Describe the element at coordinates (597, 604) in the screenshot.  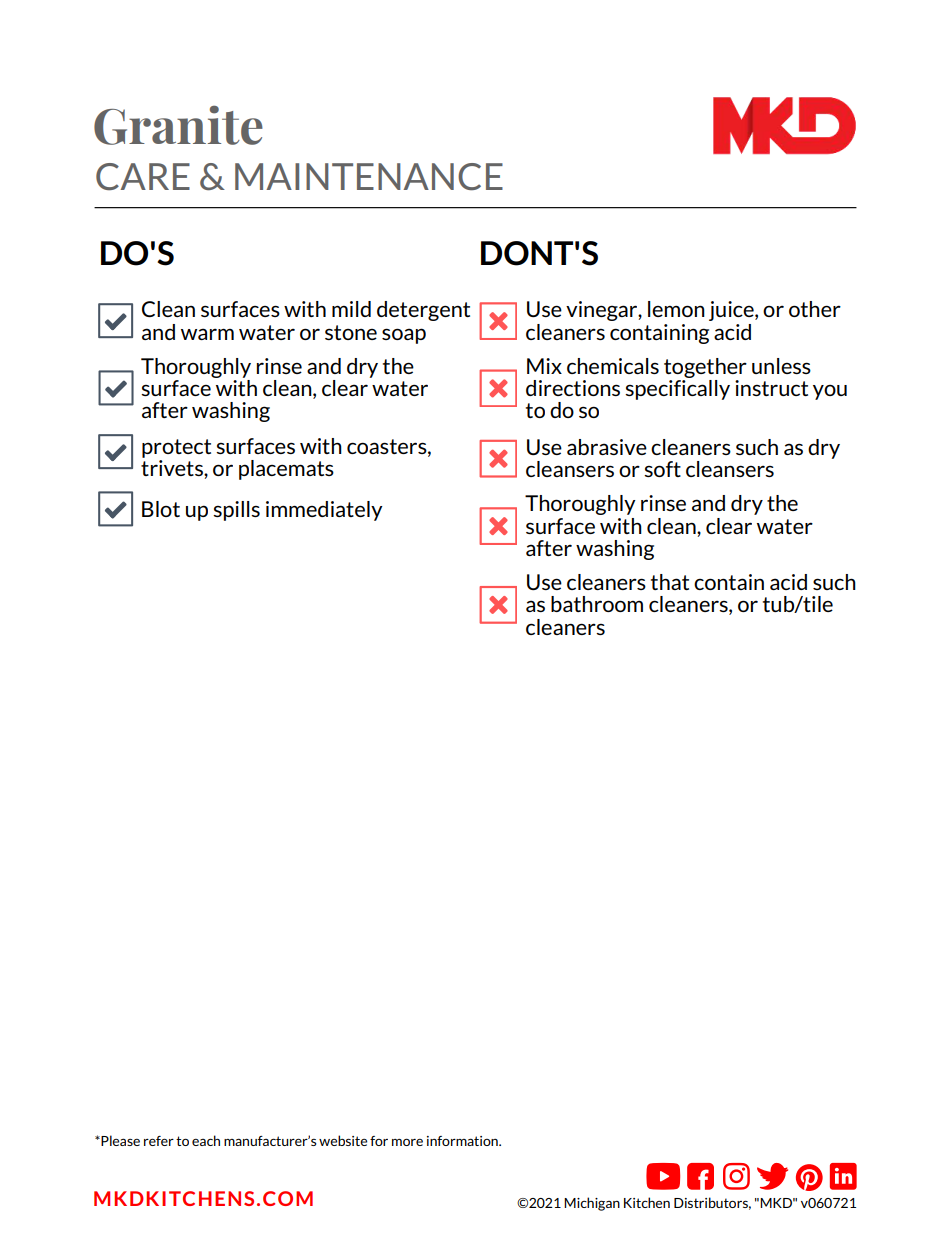
I see `bathroom` at that location.
